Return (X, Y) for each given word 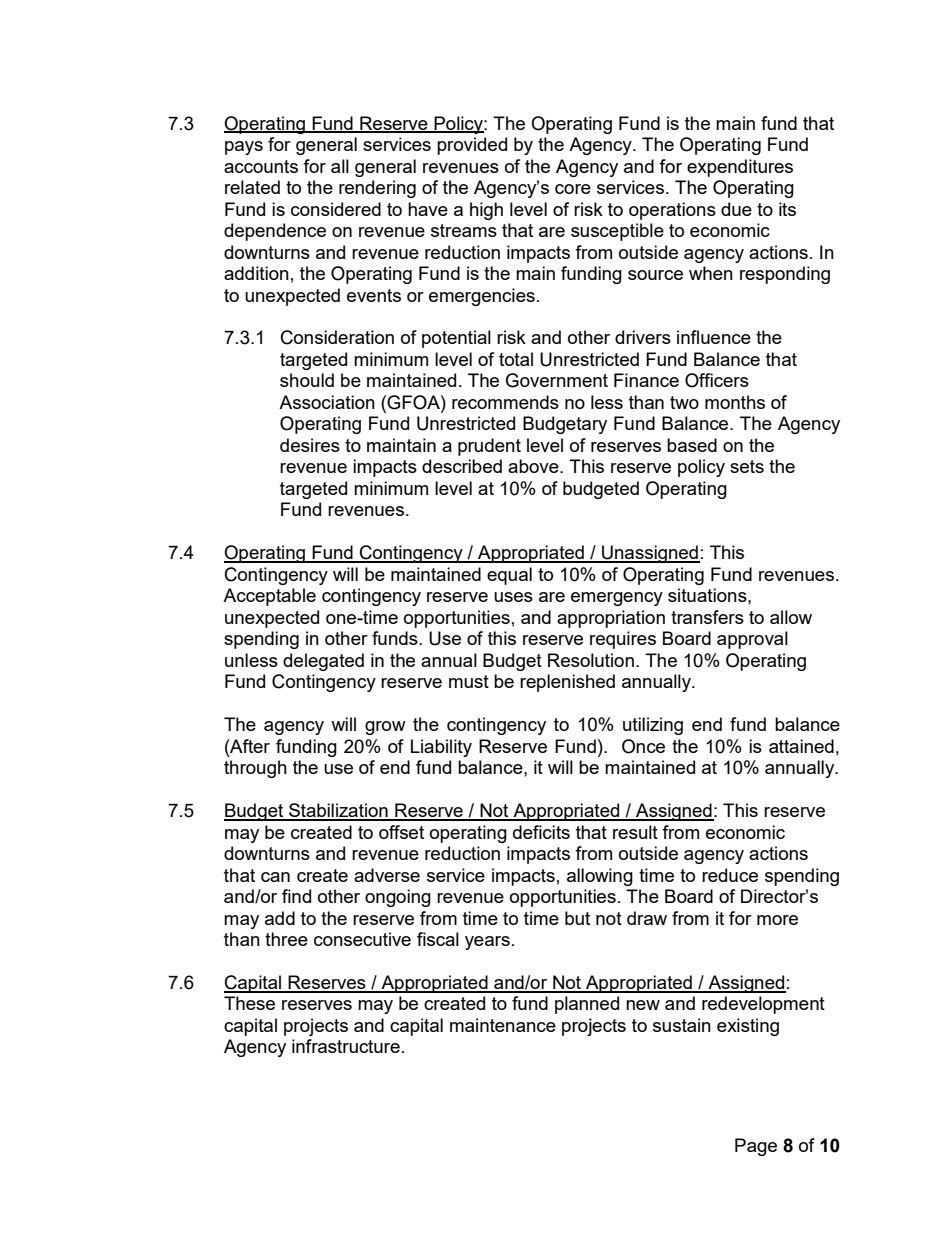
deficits (541, 832)
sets (747, 466)
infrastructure (346, 1046)
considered (336, 209)
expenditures (740, 168)
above (534, 466)
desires (310, 445)
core (573, 189)
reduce (730, 875)
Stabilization (338, 811)
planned (587, 1005)
